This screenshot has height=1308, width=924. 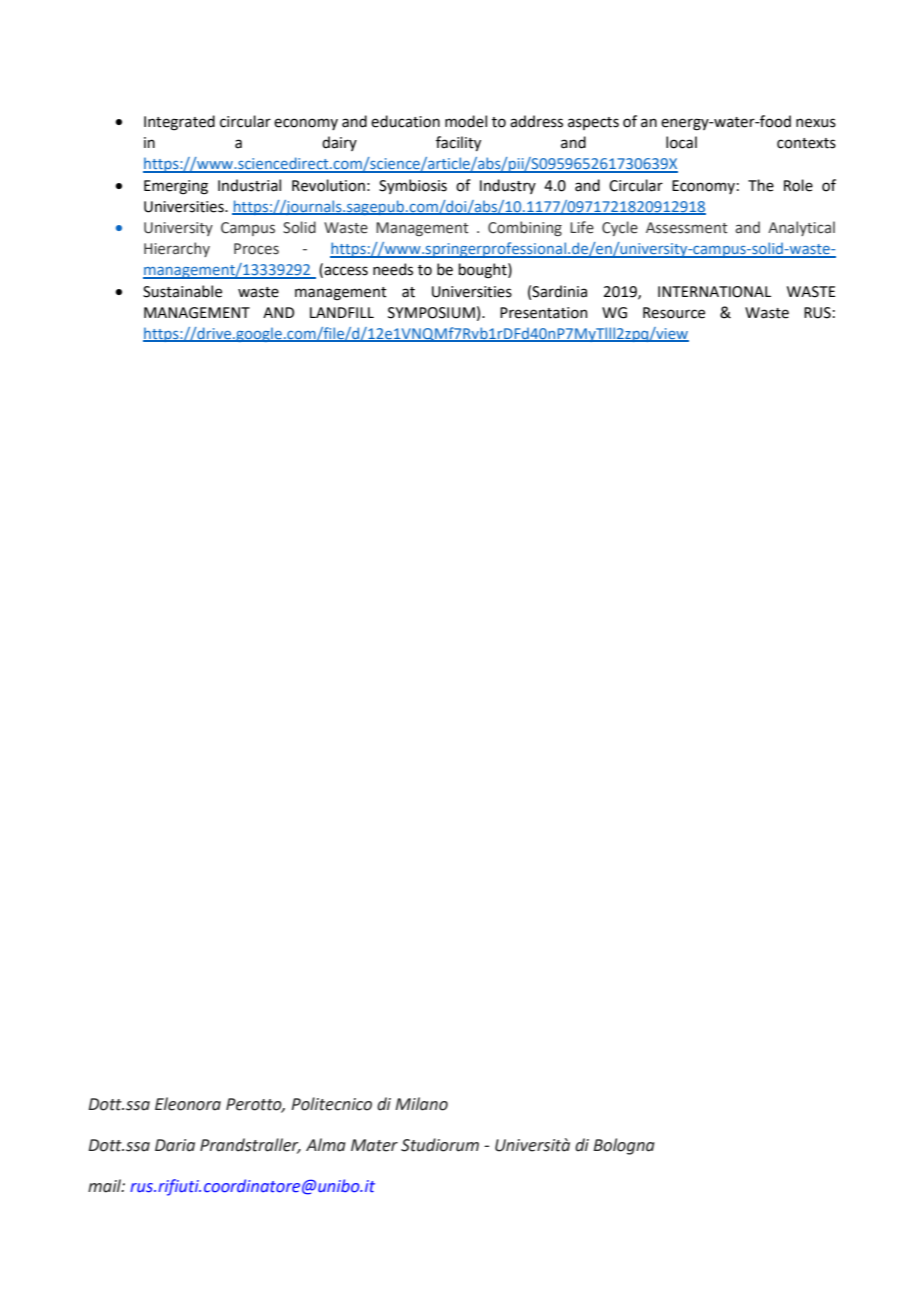 What do you see at coordinates (421, 1104) in the screenshot?
I see `Milano` at bounding box center [421, 1104].
